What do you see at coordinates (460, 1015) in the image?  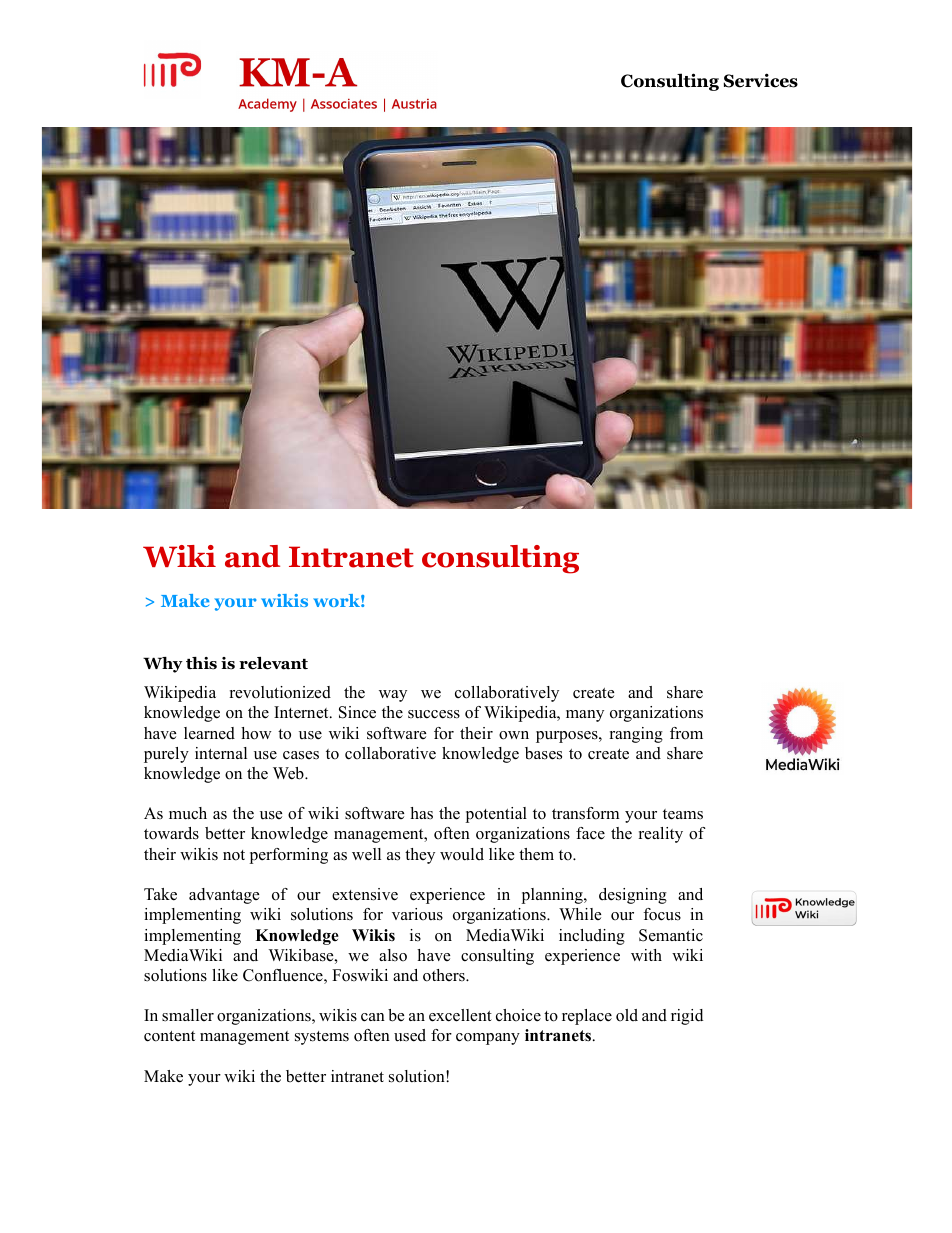 I see `excellent` at bounding box center [460, 1015].
